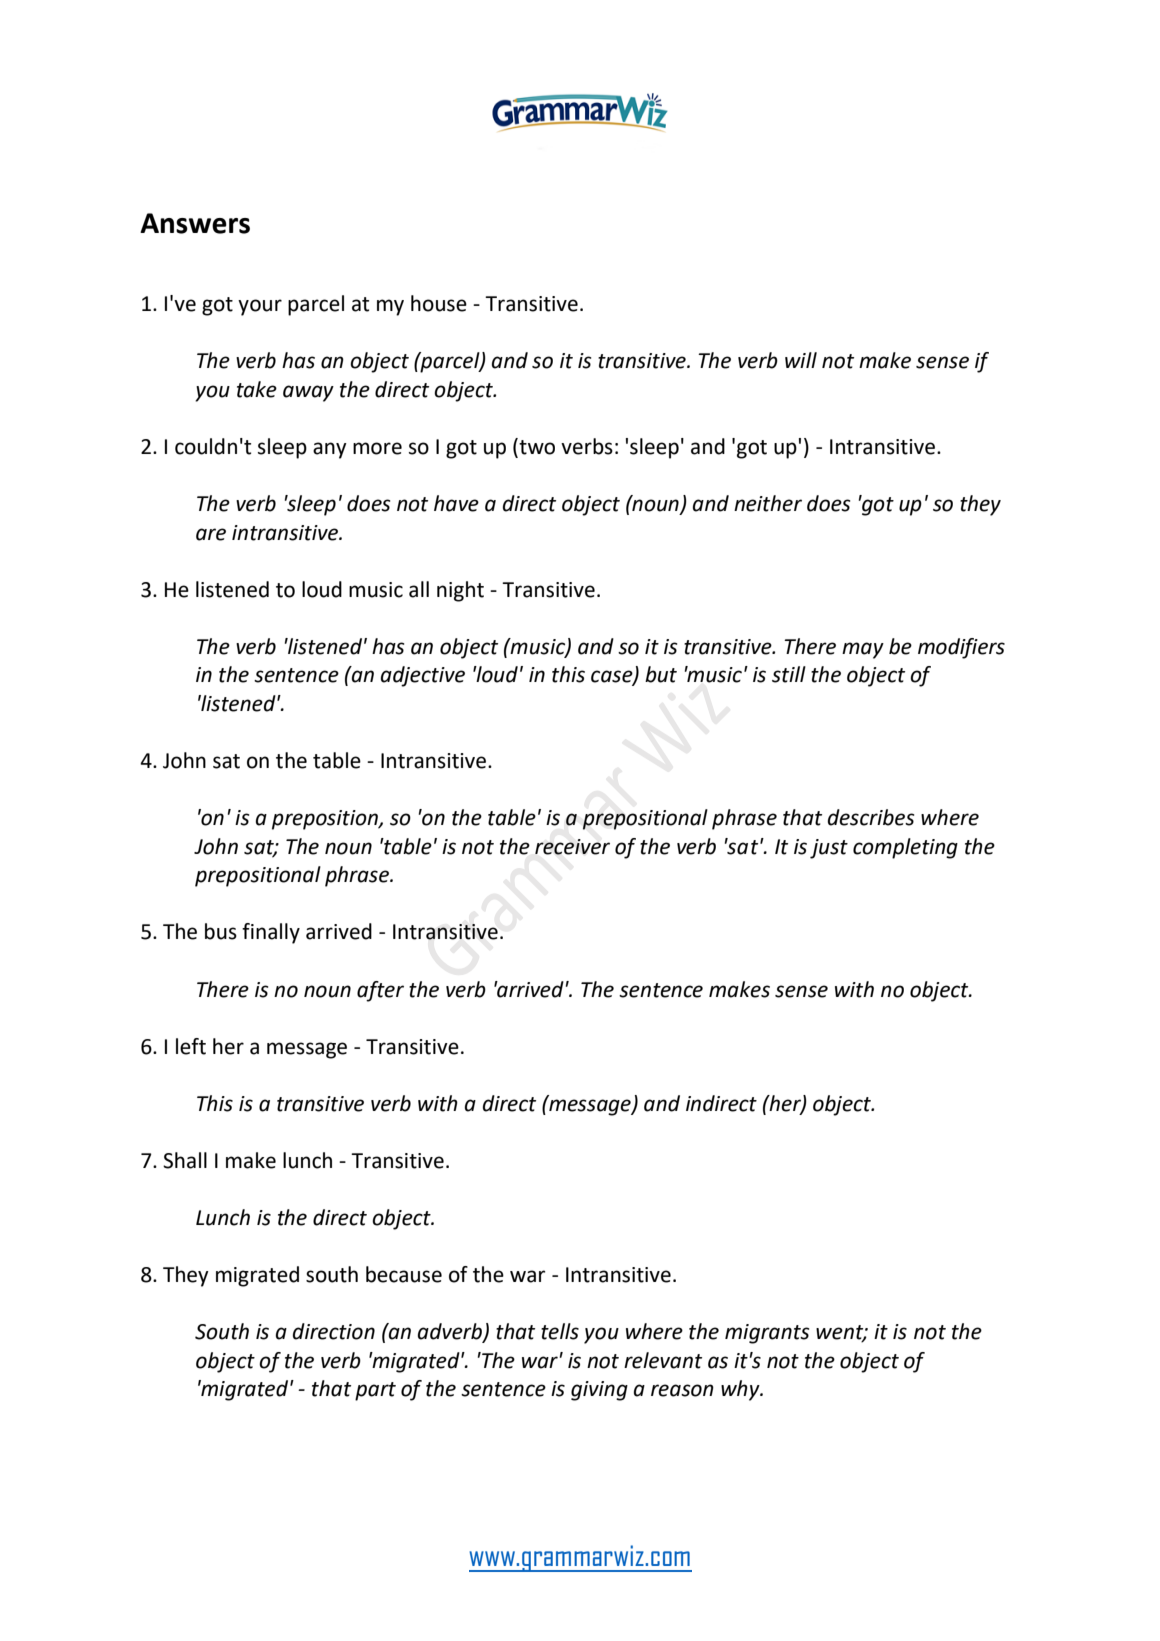  Describe the element at coordinates (829, 849) in the screenshot. I see `just` at that location.
